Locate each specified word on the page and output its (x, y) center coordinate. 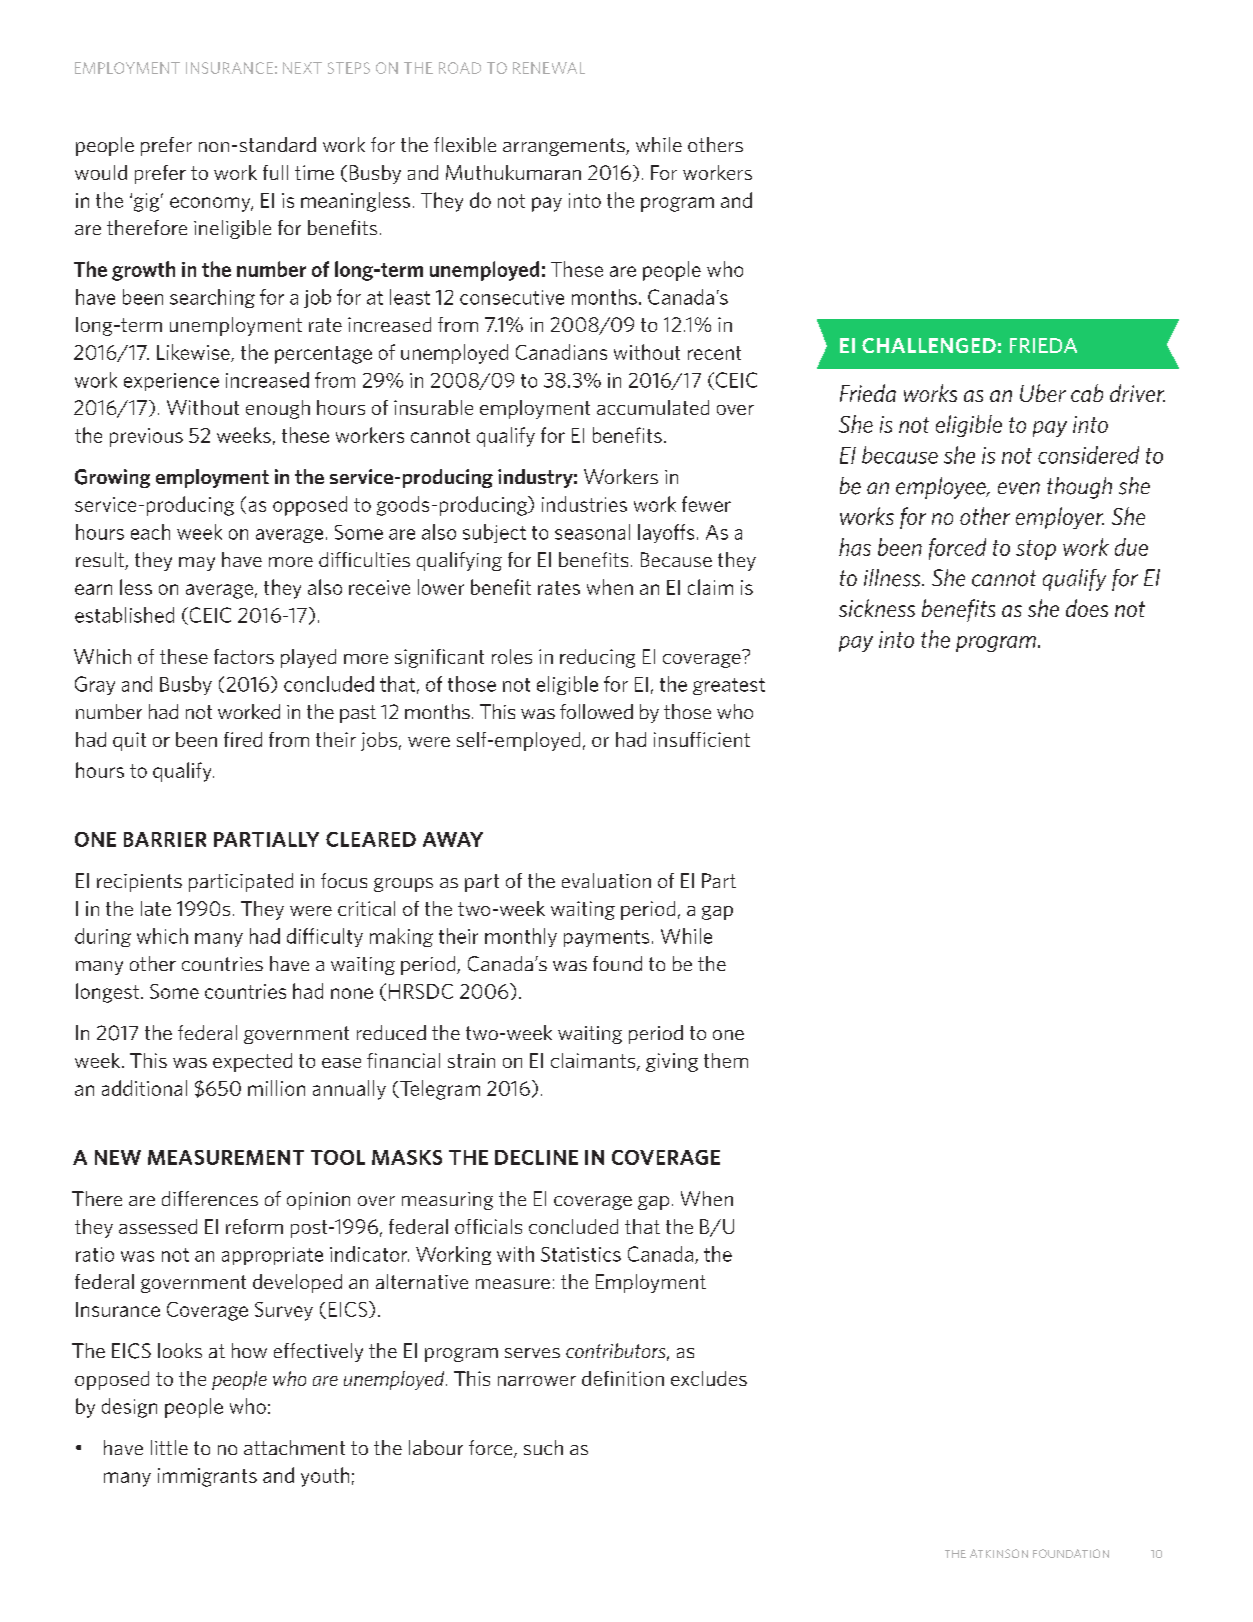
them (726, 1060)
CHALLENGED (929, 345)
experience (171, 382)
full (275, 172)
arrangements (565, 147)
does (1087, 608)
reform (254, 1226)
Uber (1043, 393)
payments (606, 938)
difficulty (325, 937)
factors (244, 656)
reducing (597, 658)
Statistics (581, 1254)
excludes (709, 1378)
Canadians (561, 352)
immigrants (207, 1477)
